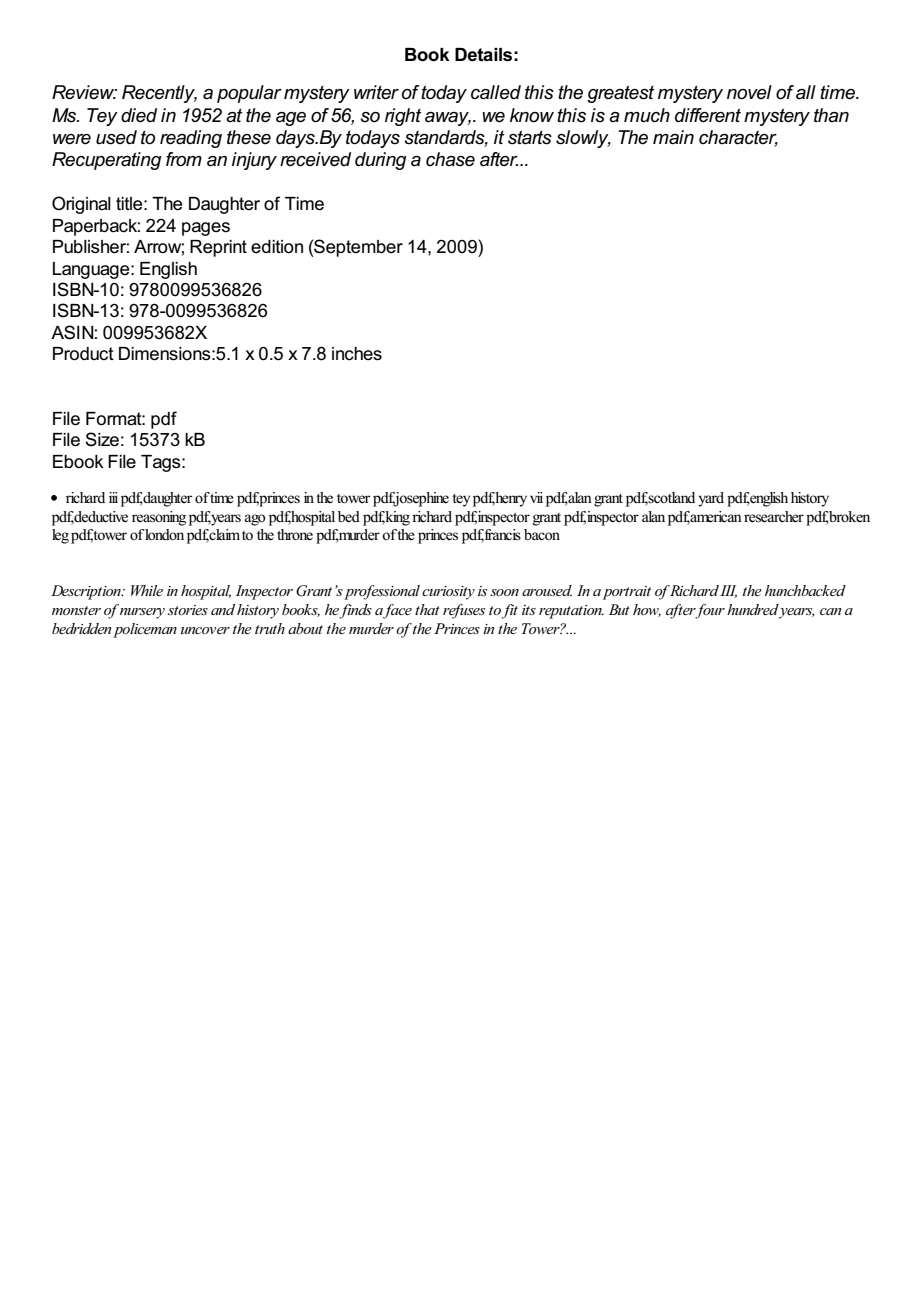  I want to click on character, so click(738, 138).
